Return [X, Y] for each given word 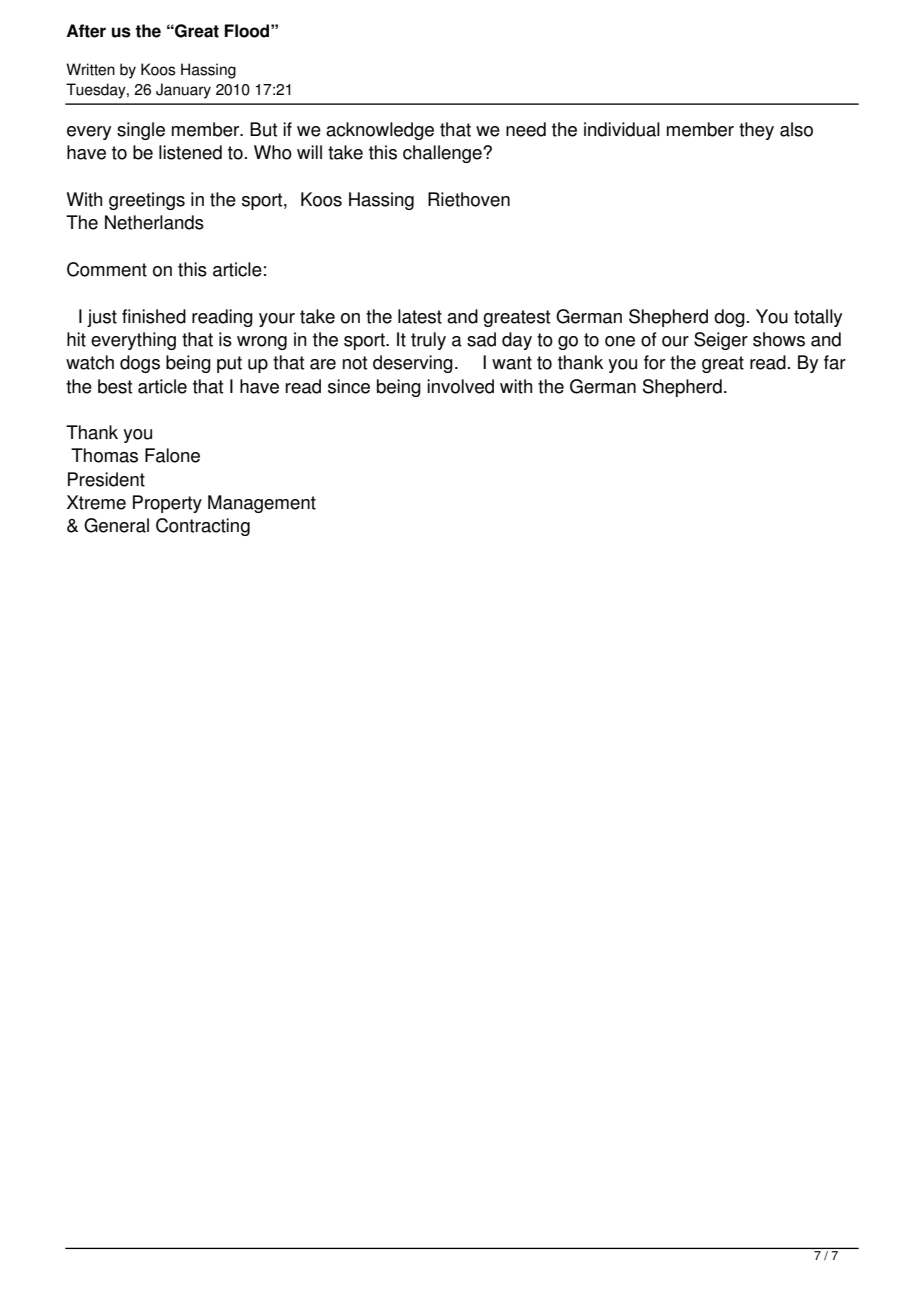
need [526, 129]
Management [262, 504]
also [796, 129]
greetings [147, 201]
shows [779, 339]
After [86, 31]
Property [167, 504]
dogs [140, 364]
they [756, 131]
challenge [443, 154]
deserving [413, 364]
